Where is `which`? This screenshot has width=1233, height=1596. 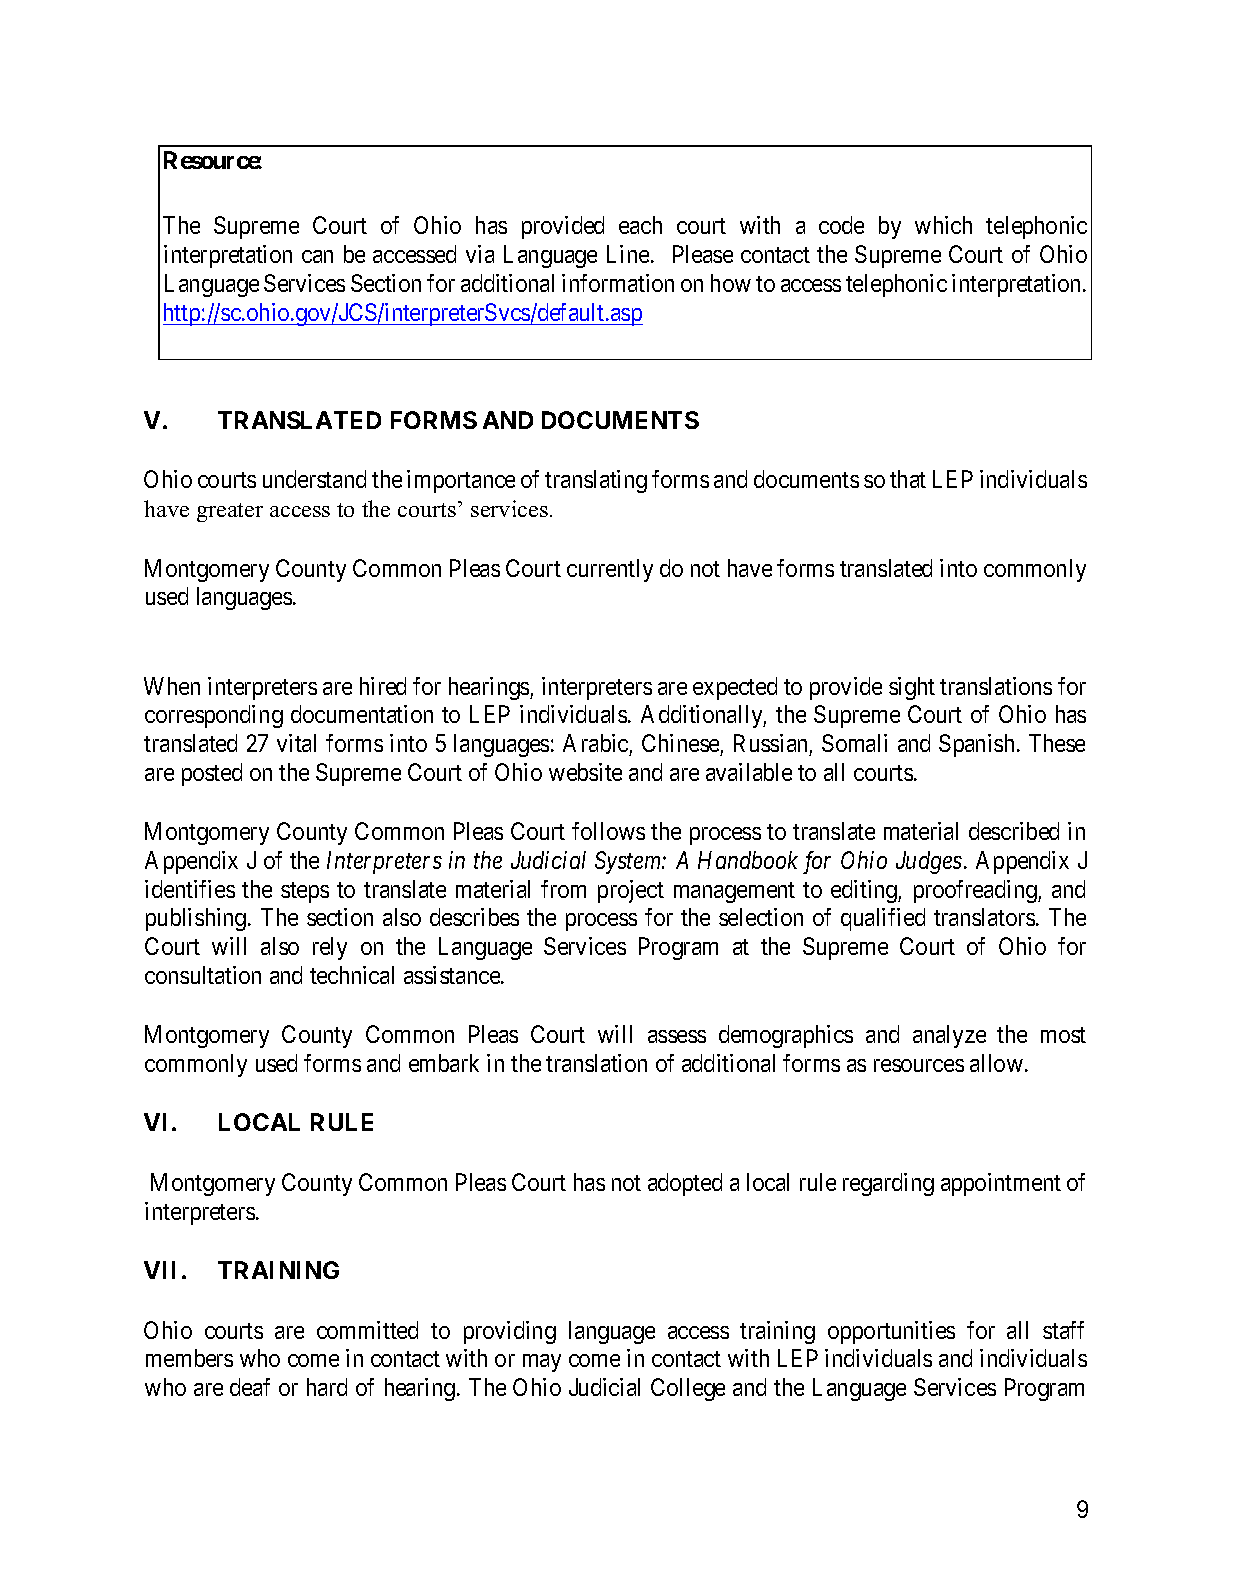
which is located at coordinates (943, 225).
